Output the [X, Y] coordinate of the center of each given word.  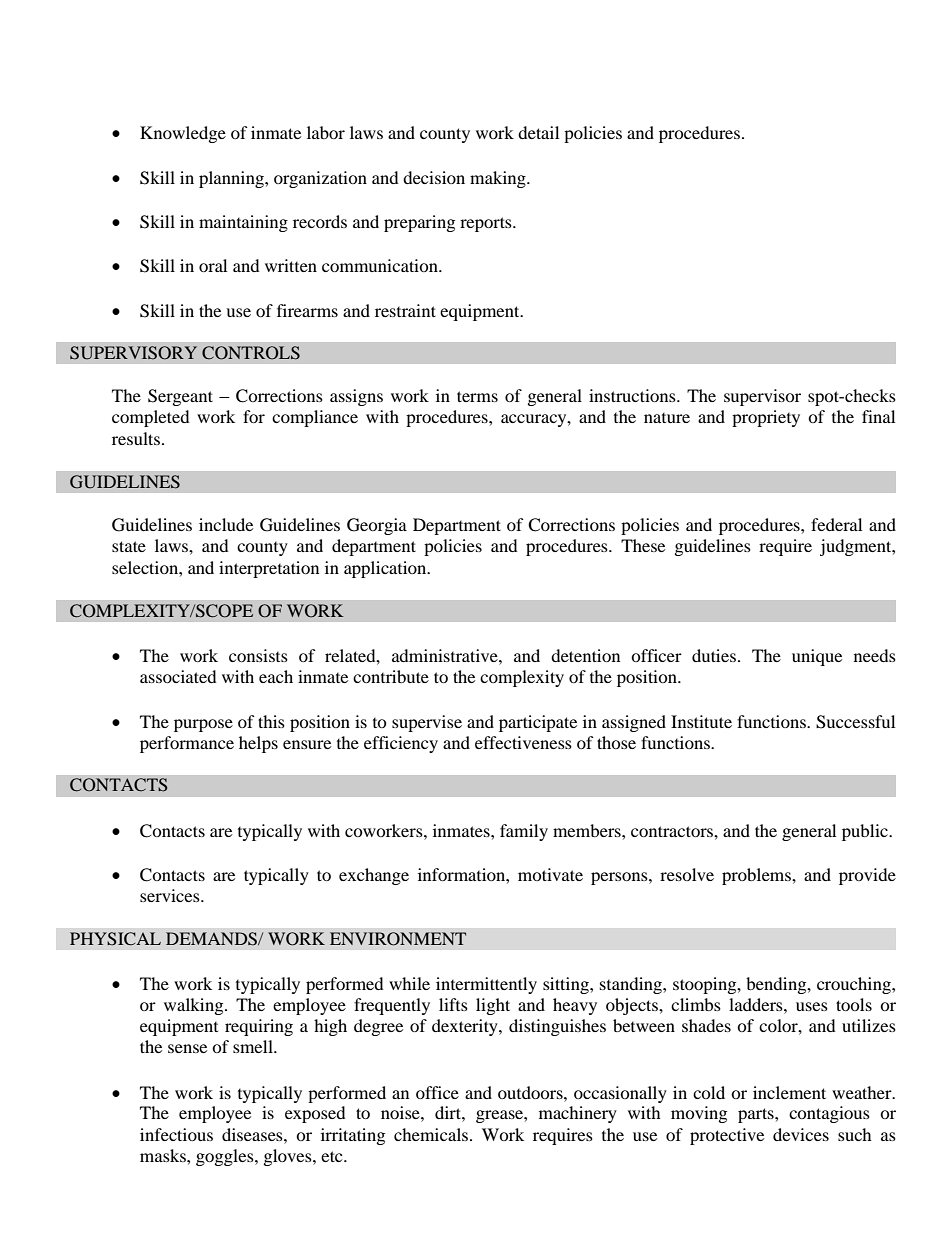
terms [477, 396]
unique [817, 657]
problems [757, 876]
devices [801, 1134]
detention [585, 655]
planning [232, 179]
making [499, 179]
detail [538, 132]
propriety [766, 418]
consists [258, 655]
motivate [550, 874]
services [171, 895]
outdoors [531, 1092]
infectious [176, 1134]
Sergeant [180, 397]
